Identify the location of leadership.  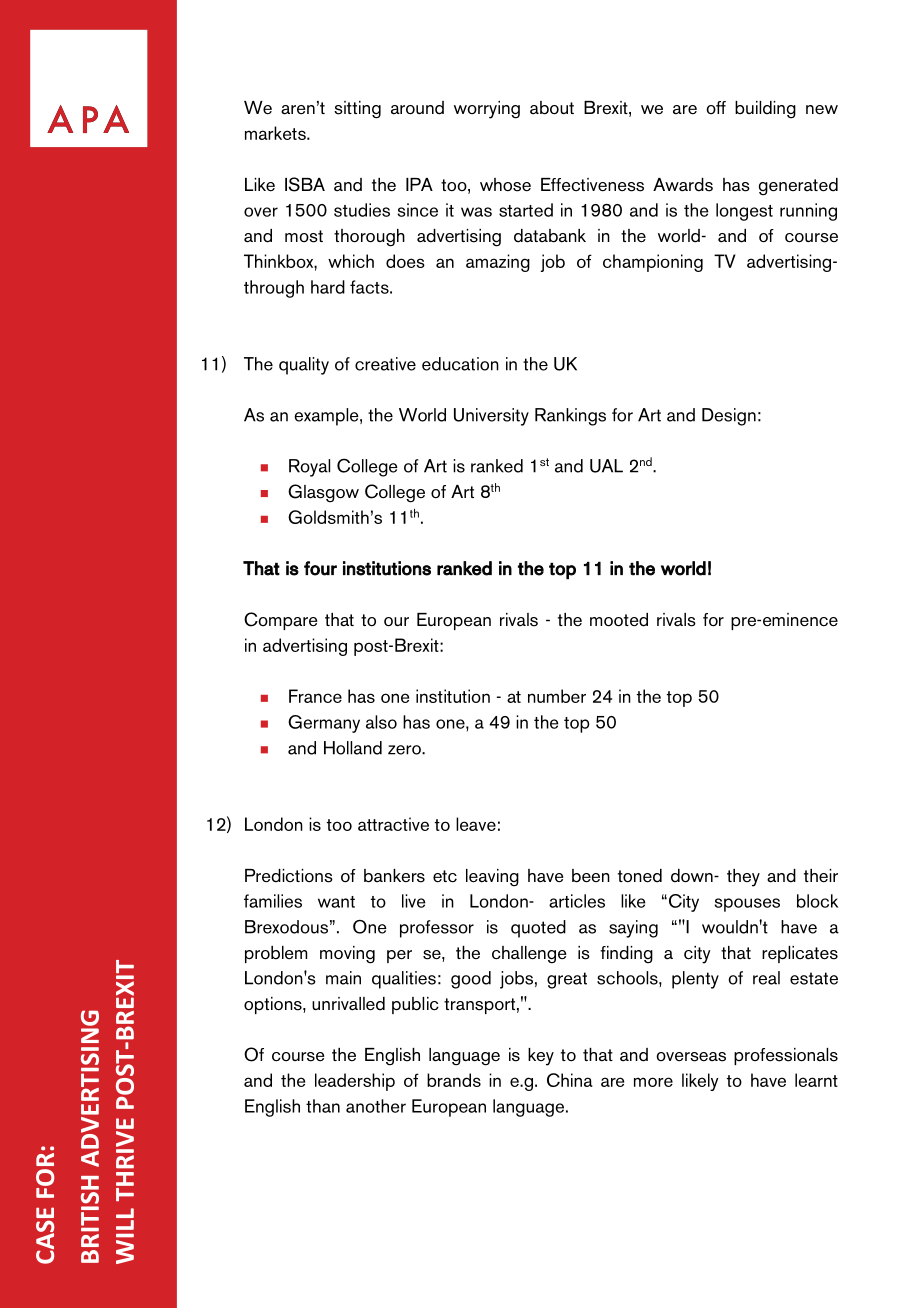
(355, 1082).
